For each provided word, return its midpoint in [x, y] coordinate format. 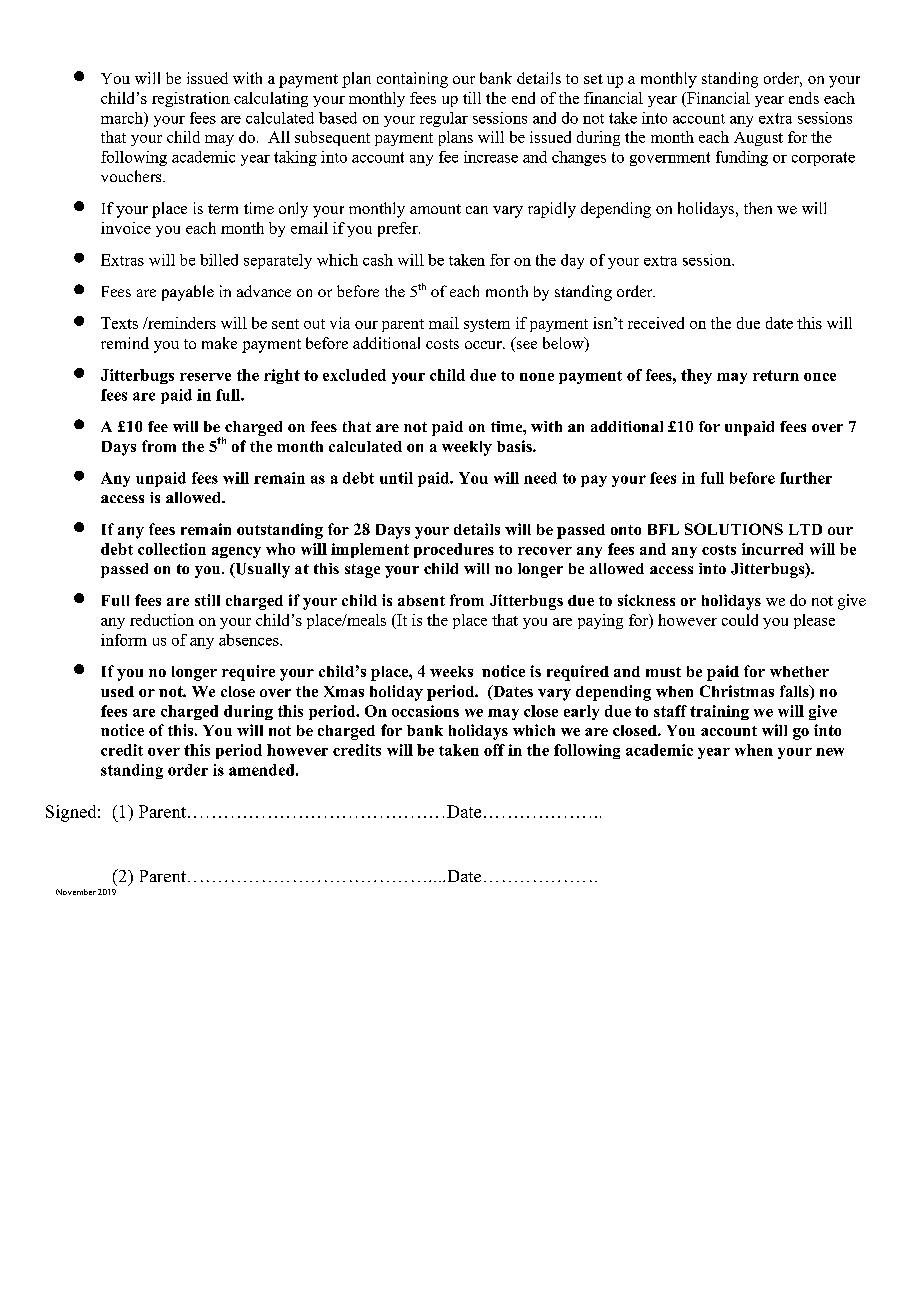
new [830, 752]
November [76, 892]
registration [191, 99]
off [494, 750]
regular [444, 119]
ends [804, 98]
